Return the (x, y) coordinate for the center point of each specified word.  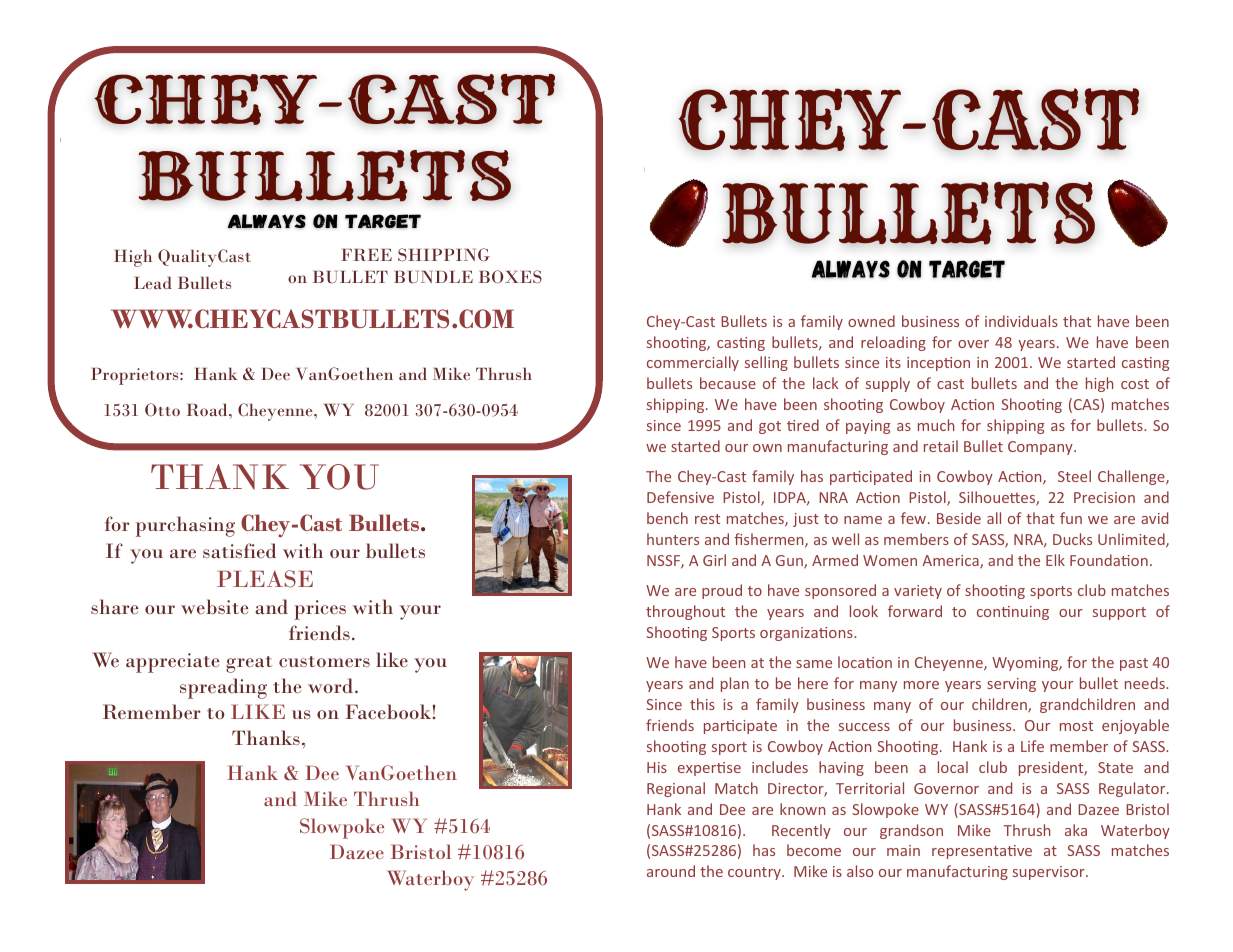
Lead (153, 282)
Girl (714, 560)
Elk (1055, 560)
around (671, 871)
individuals (1021, 321)
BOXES (510, 277)
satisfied (239, 550)
